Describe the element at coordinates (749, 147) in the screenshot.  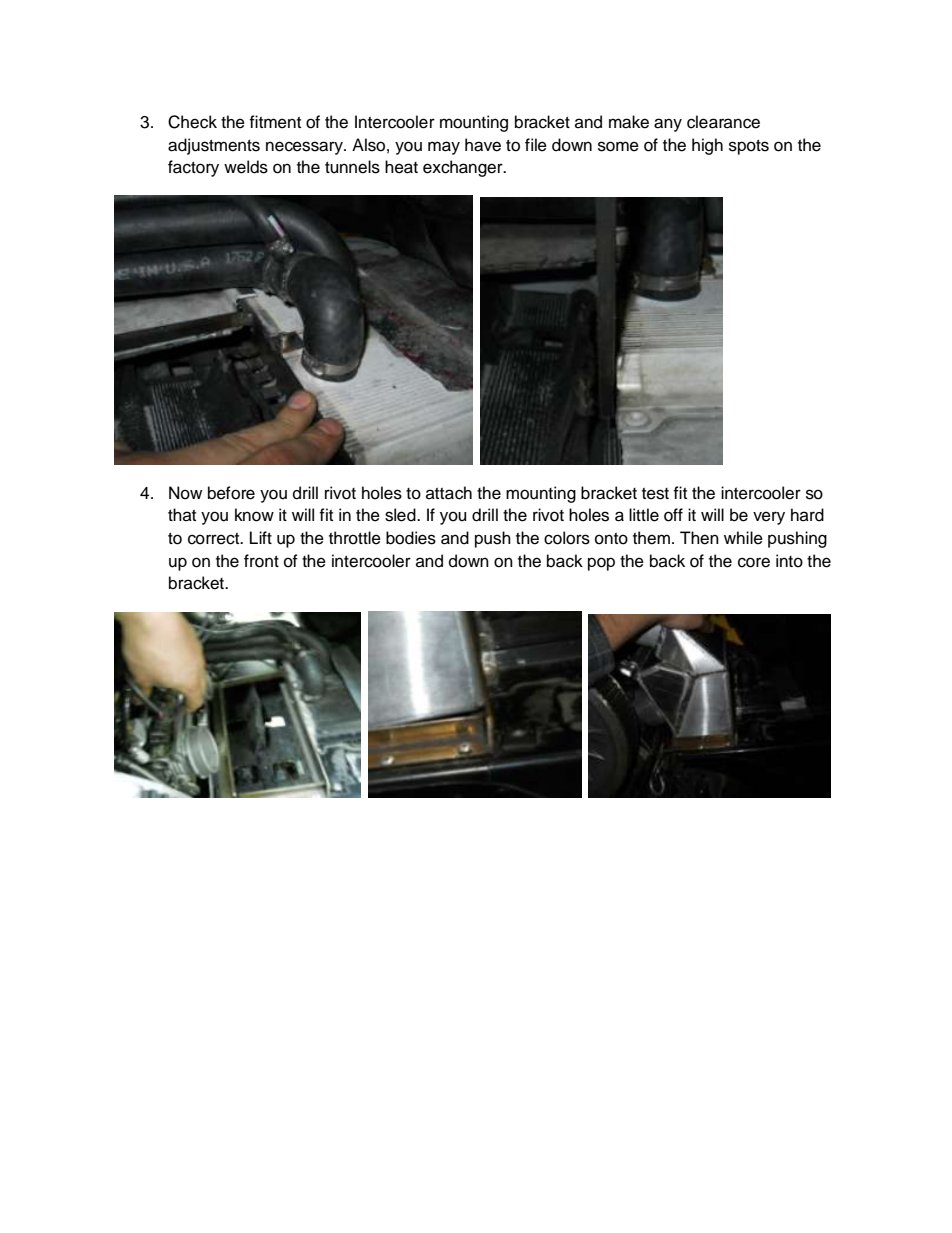
I see `spots` at that location.
